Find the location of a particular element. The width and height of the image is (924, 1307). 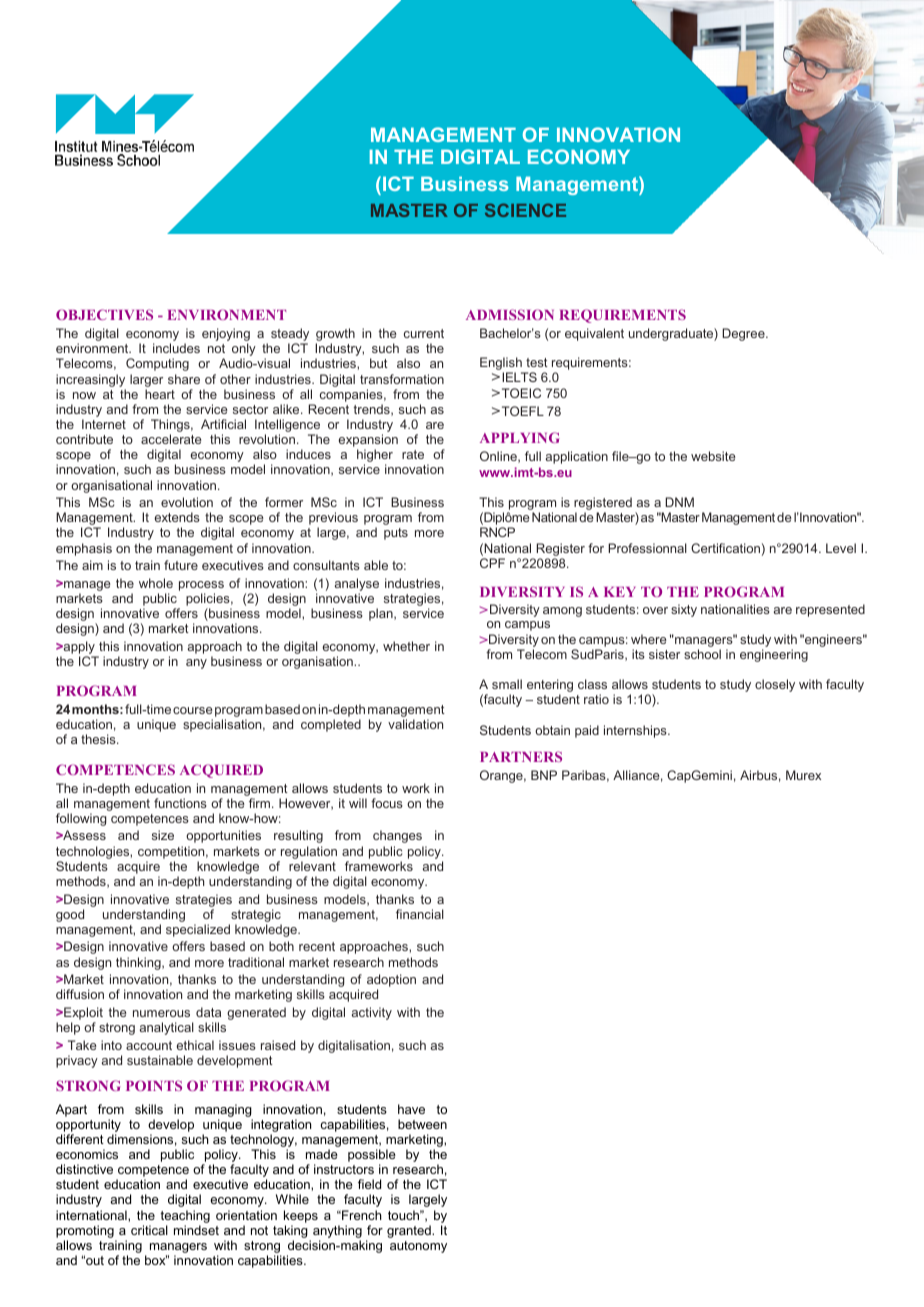

website is located at coordinates (713, 456).
